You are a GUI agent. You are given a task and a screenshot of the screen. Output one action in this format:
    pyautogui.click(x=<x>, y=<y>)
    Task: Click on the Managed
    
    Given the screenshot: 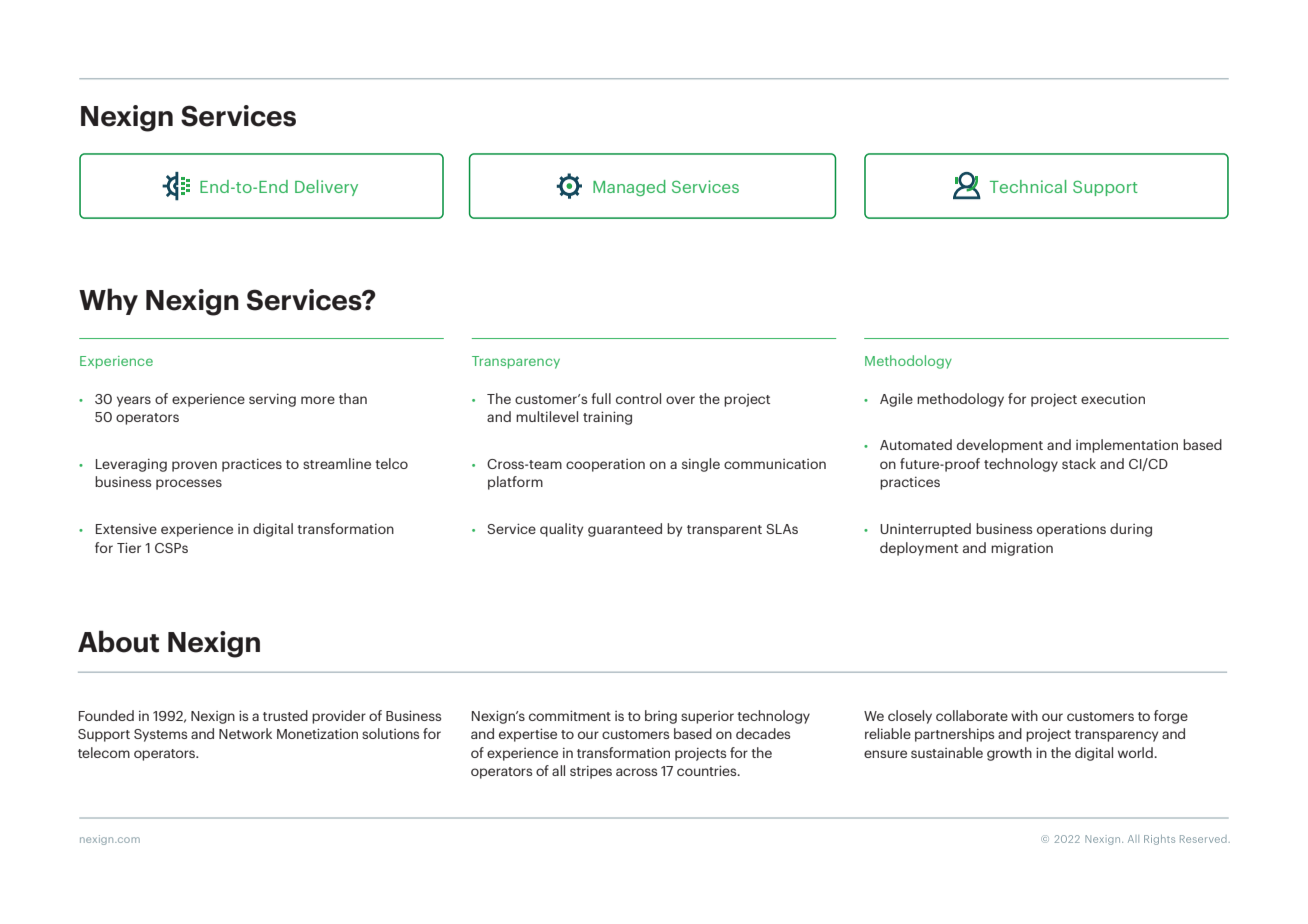 What is the action you would take?
    pyautogui.click(x=629, y=188)
